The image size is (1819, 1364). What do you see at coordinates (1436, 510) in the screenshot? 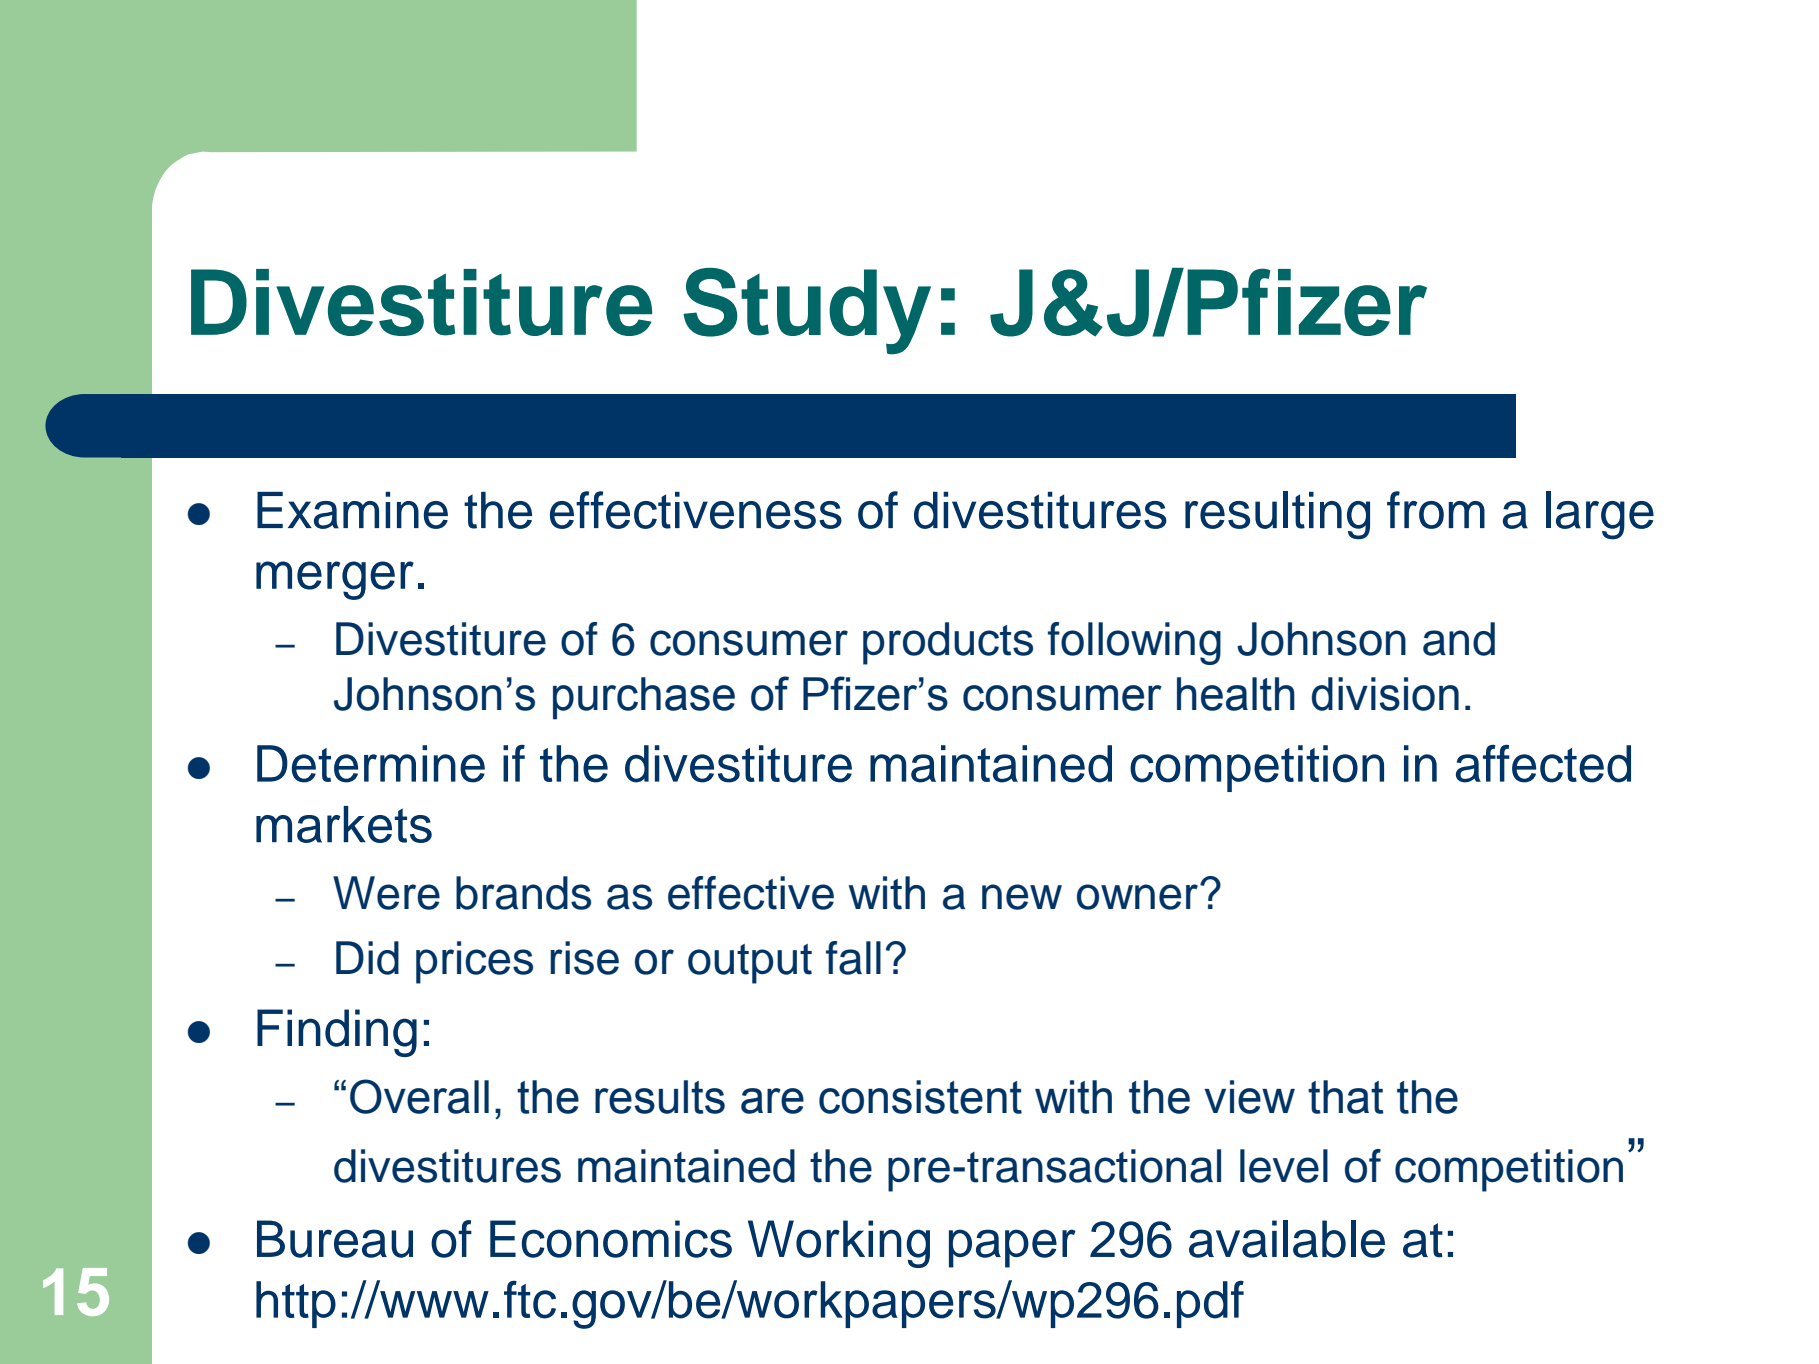
I see `from` at bounding box center [1436, 510].
